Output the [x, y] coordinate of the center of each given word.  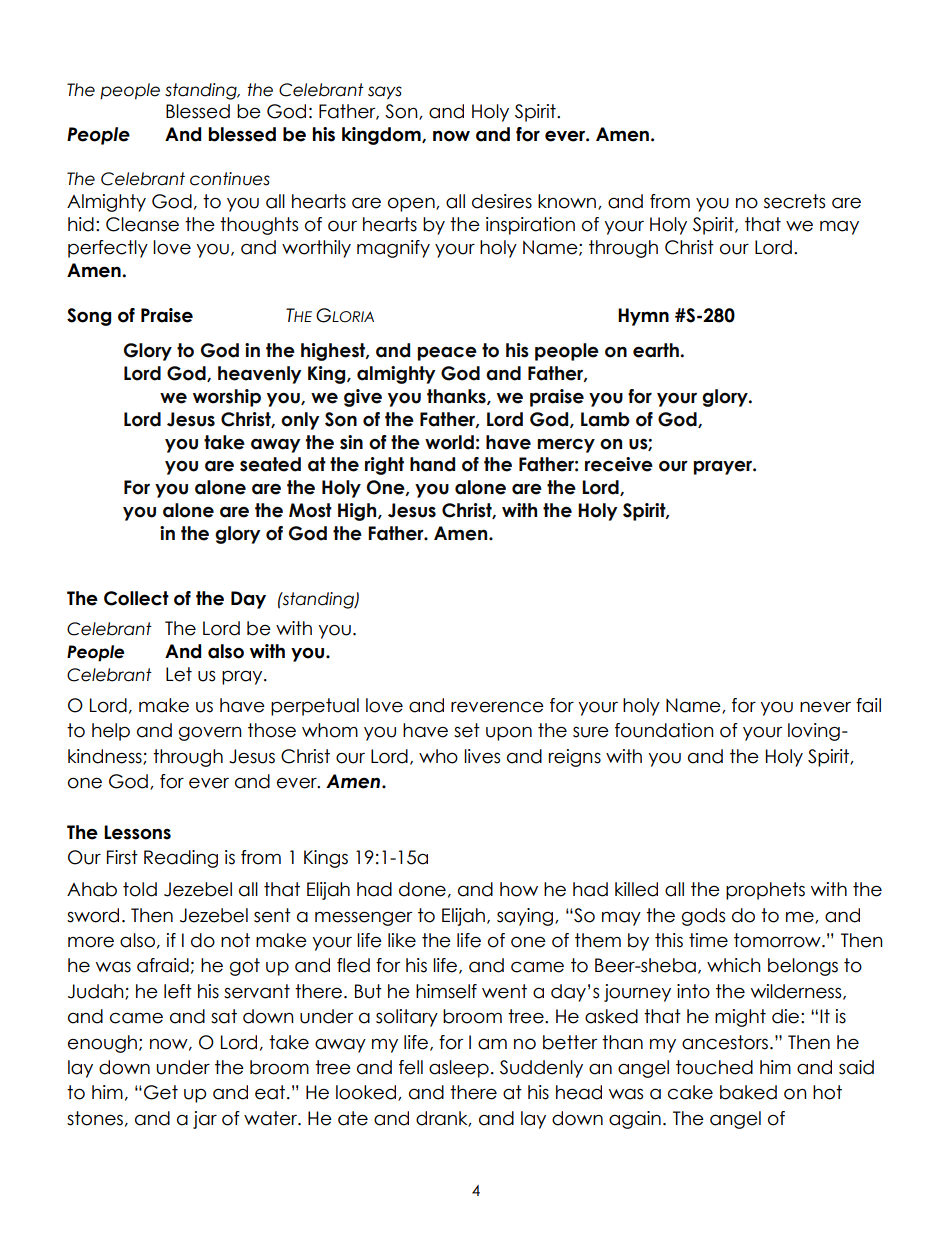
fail [868, 705]
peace [447, 353]
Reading [181, 859]
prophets [765, 891]
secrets [794, 201]
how [519, 889]
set [467, 730]
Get [161, 1092]
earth [656, 350]
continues [230, 179]
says [385, 93]
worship [227, 398]
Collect [136, 598]
